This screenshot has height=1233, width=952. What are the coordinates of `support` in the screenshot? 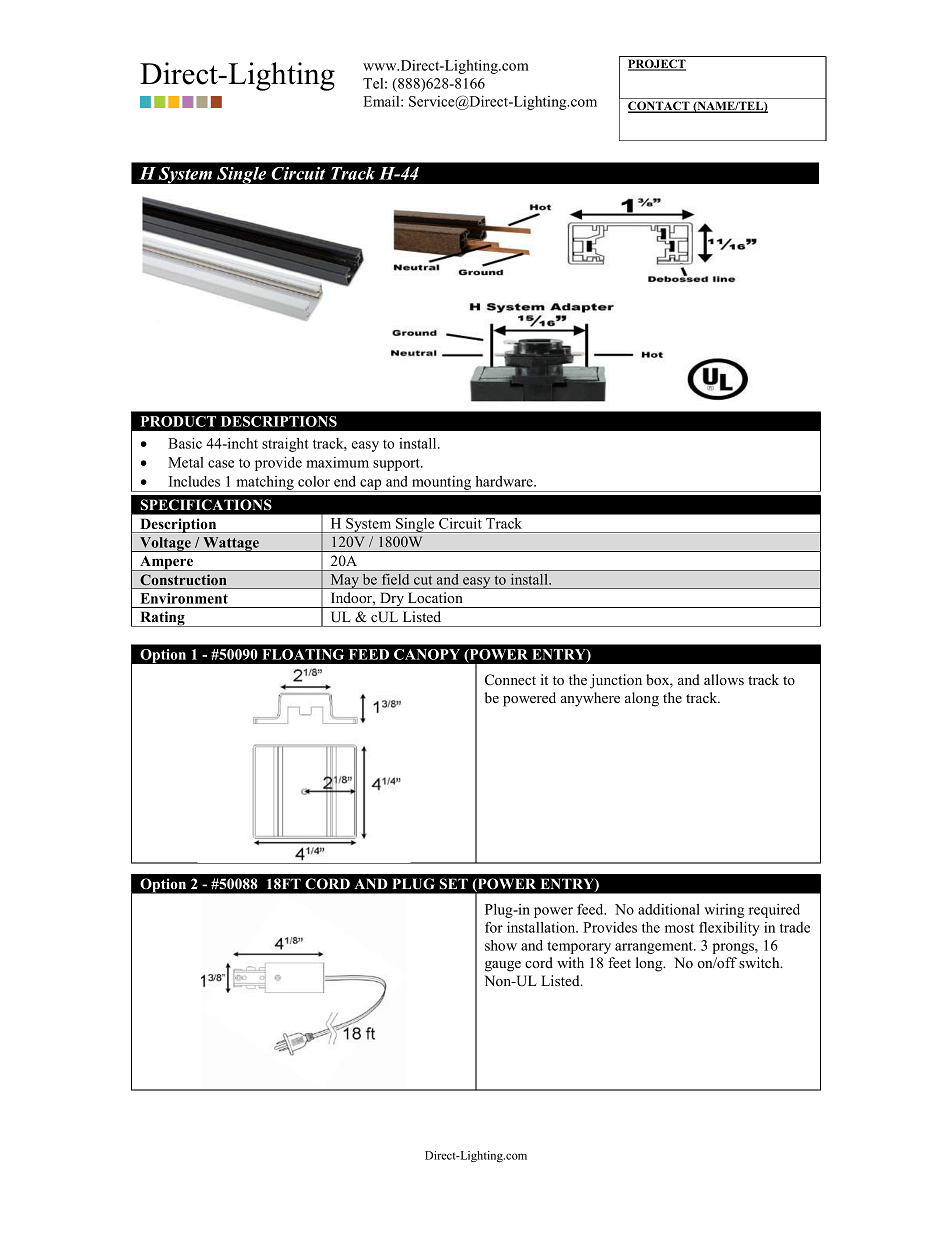 It's located at (397, 464).
